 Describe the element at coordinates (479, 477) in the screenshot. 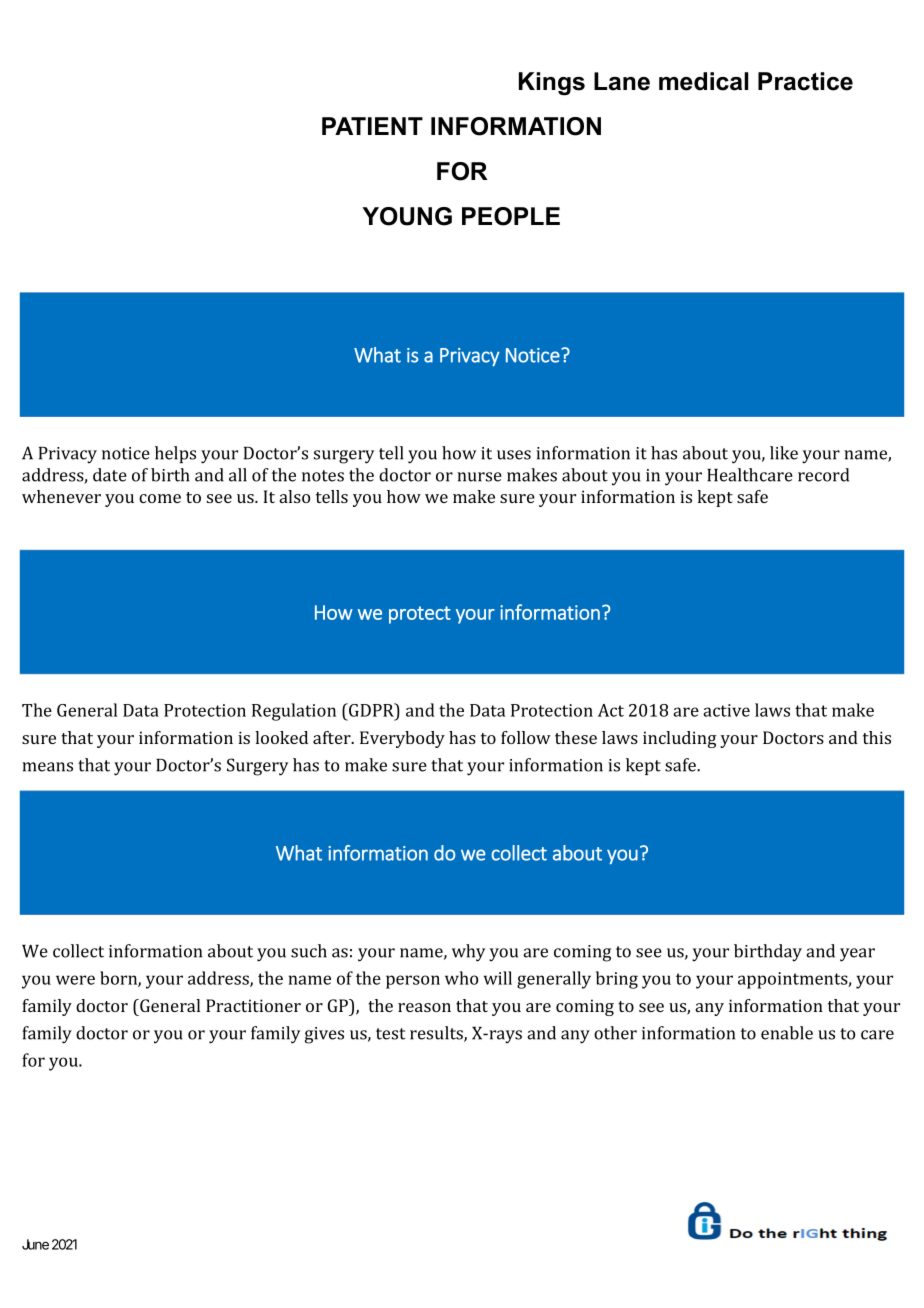

I see `nurse` at that location.
